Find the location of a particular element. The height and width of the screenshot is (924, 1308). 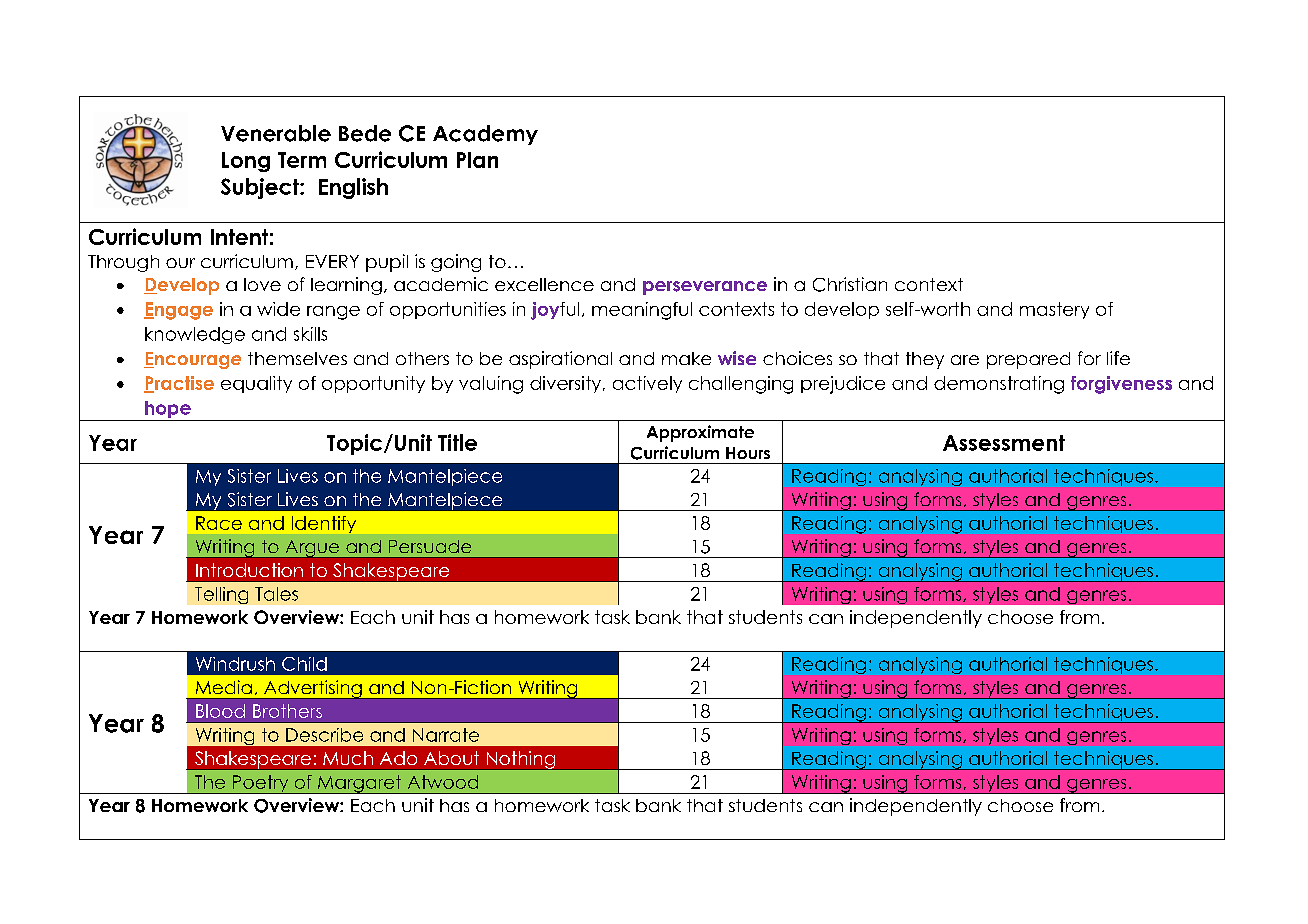

mastery is located at coordinates (1054, 310).
